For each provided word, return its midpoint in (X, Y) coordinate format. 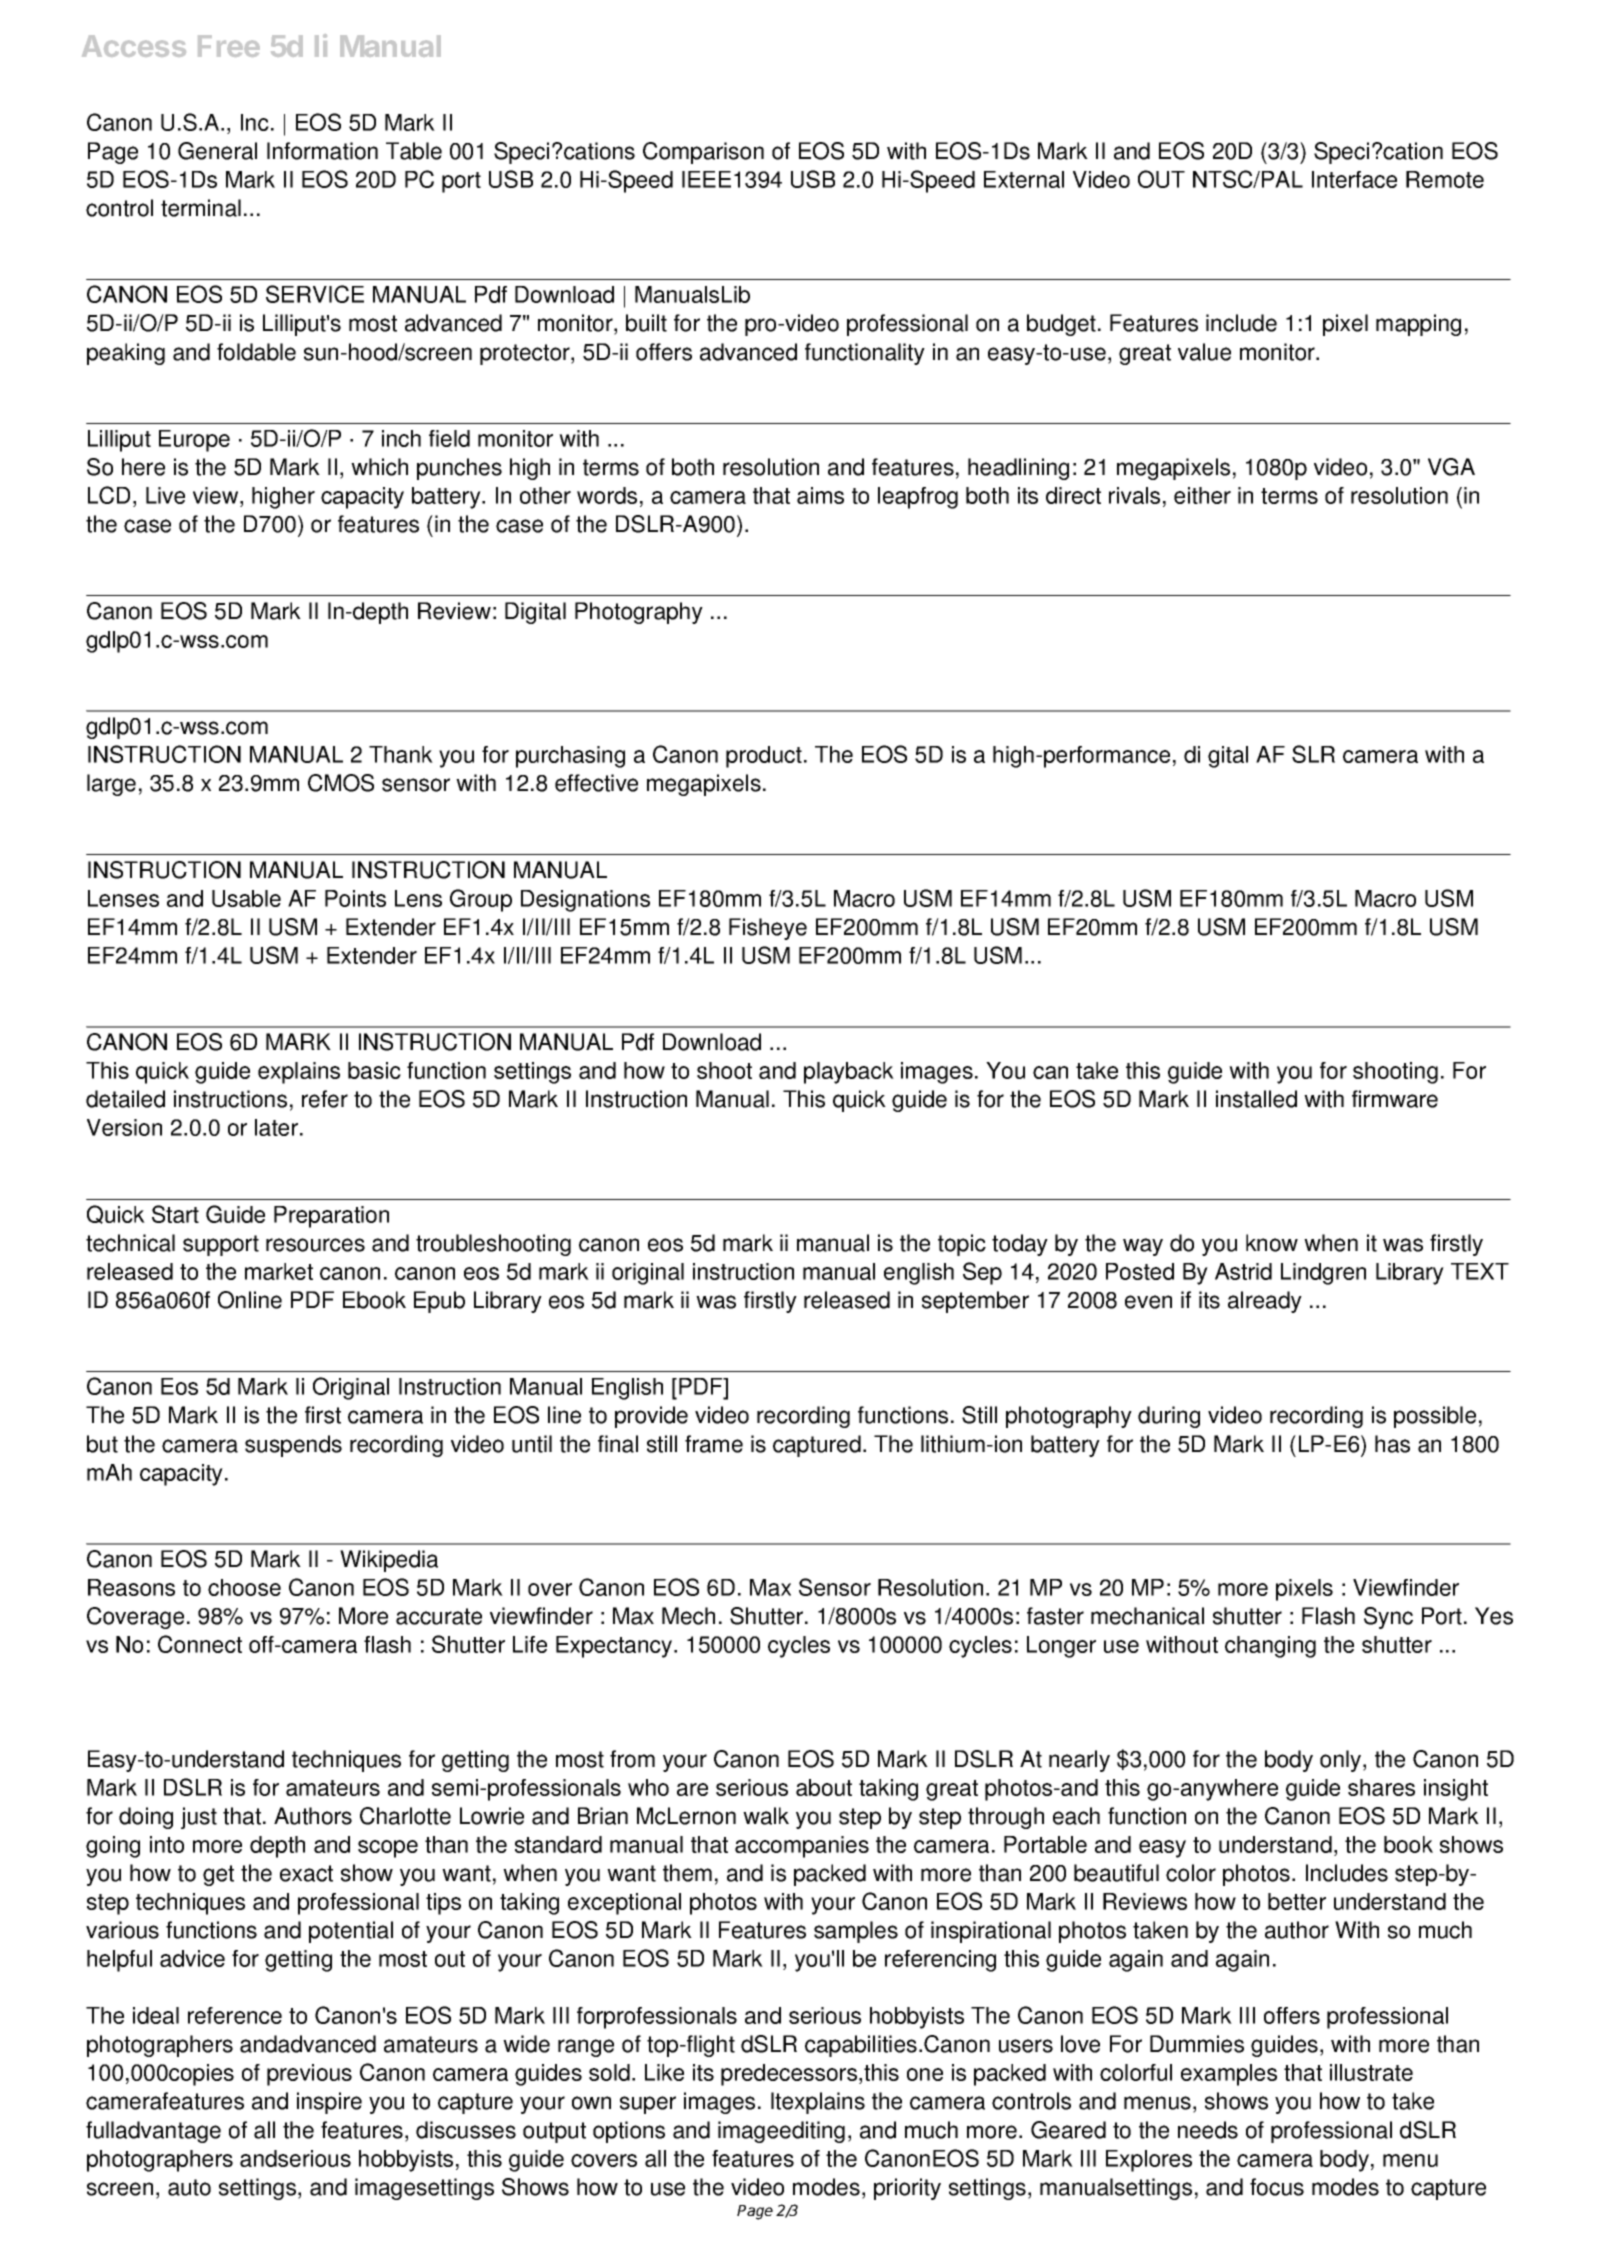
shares (1381, 1787)
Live (165, 495)
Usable (246, 898)
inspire (329, 2103)
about (824, 1787)
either (1202, 495)
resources (315, 1245)
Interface (1354, 179)
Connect (200, 1644)
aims (820, 495)
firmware (1395, 1099)
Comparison (703, 153)
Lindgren (1323, 1274)
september (975, 1302)
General (217, 151)
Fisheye (768, 929)
